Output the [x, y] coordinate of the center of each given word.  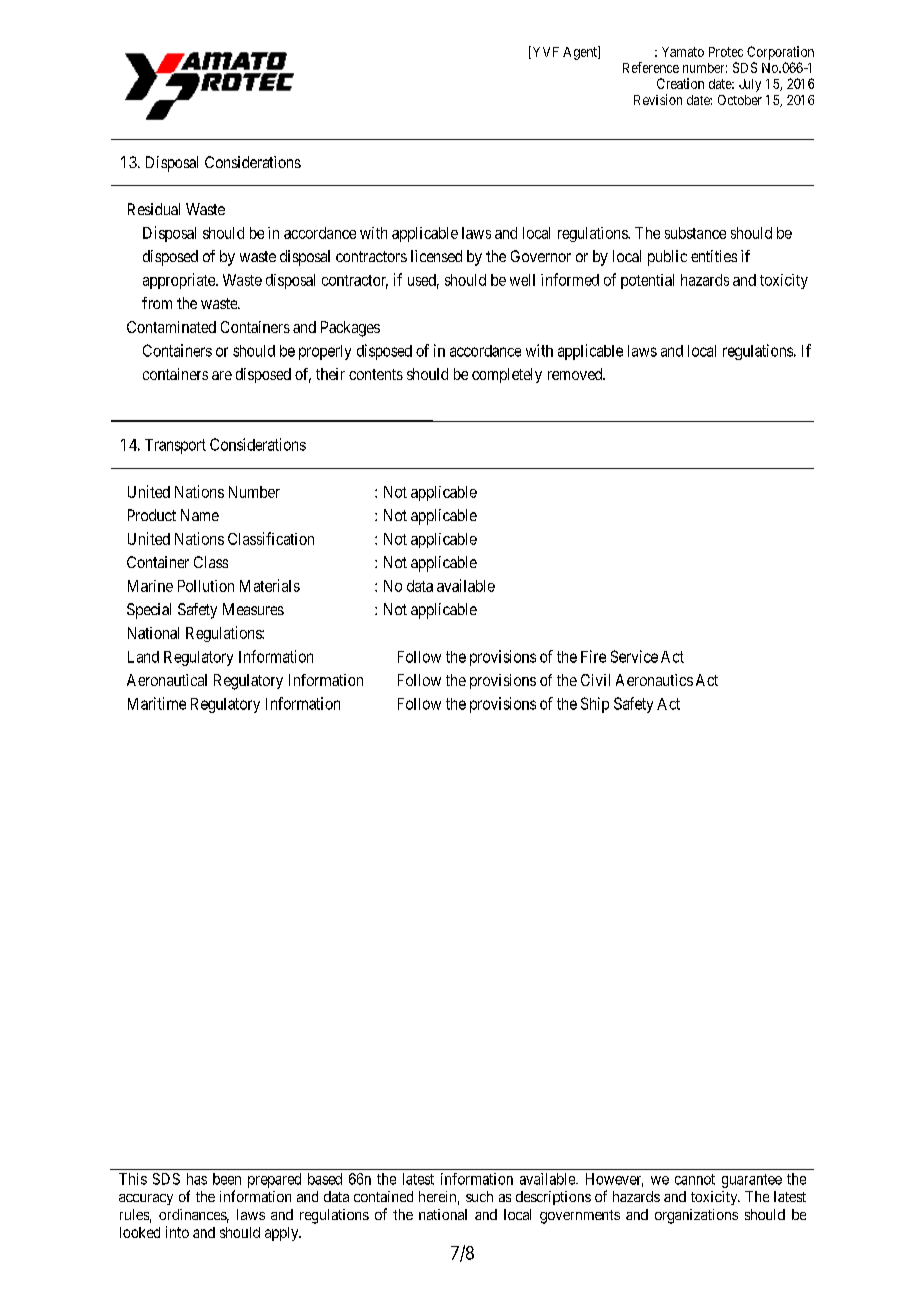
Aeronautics [654, 680]
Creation [680, 83]
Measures [253, 609]
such [479, 1196]
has [197, 1179]
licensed [436, 256]
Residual [154, 209]
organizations [696, 1216]
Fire [593, 656]
